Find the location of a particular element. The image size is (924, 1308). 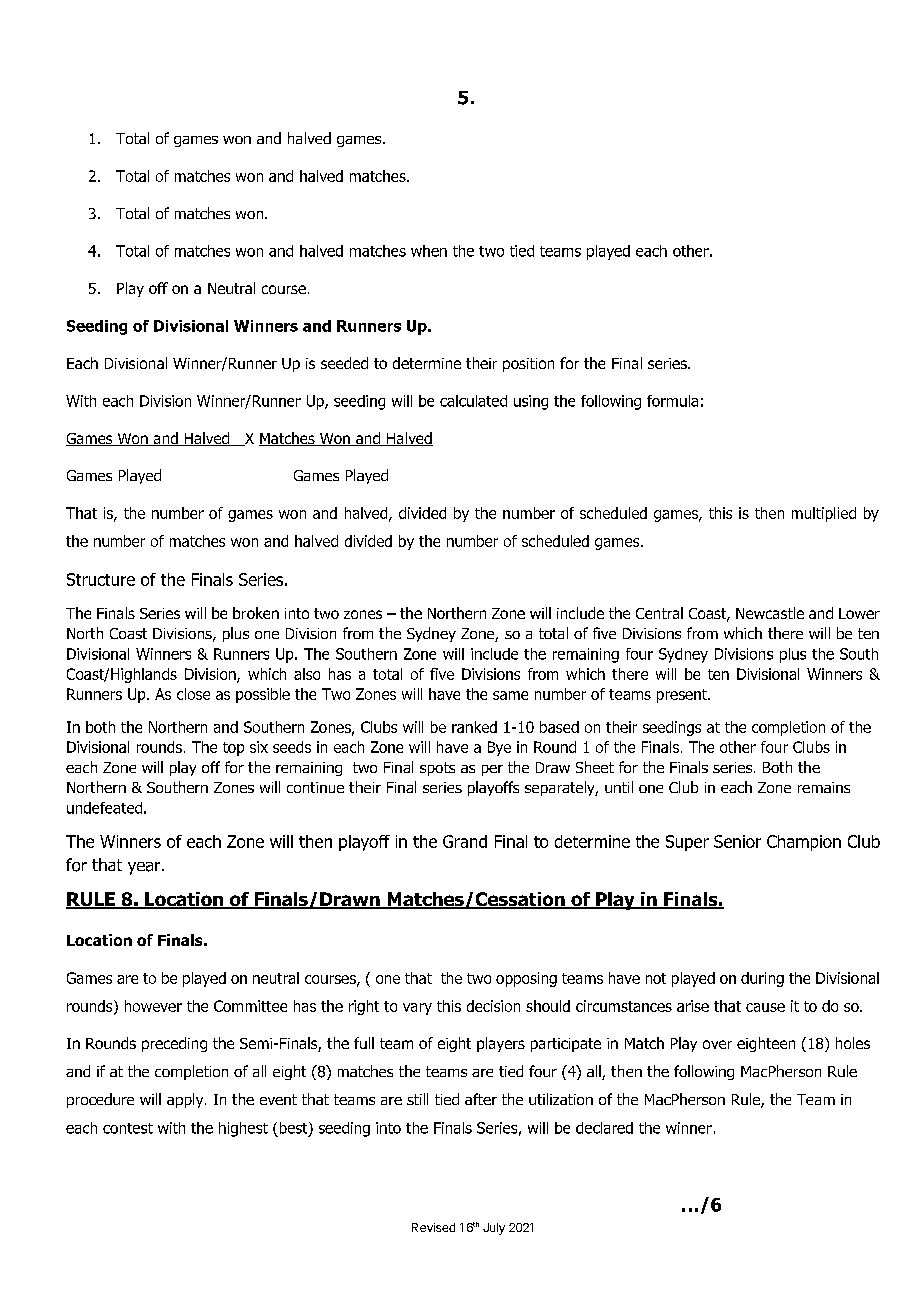

July is located at coordinates (494, 1229).
